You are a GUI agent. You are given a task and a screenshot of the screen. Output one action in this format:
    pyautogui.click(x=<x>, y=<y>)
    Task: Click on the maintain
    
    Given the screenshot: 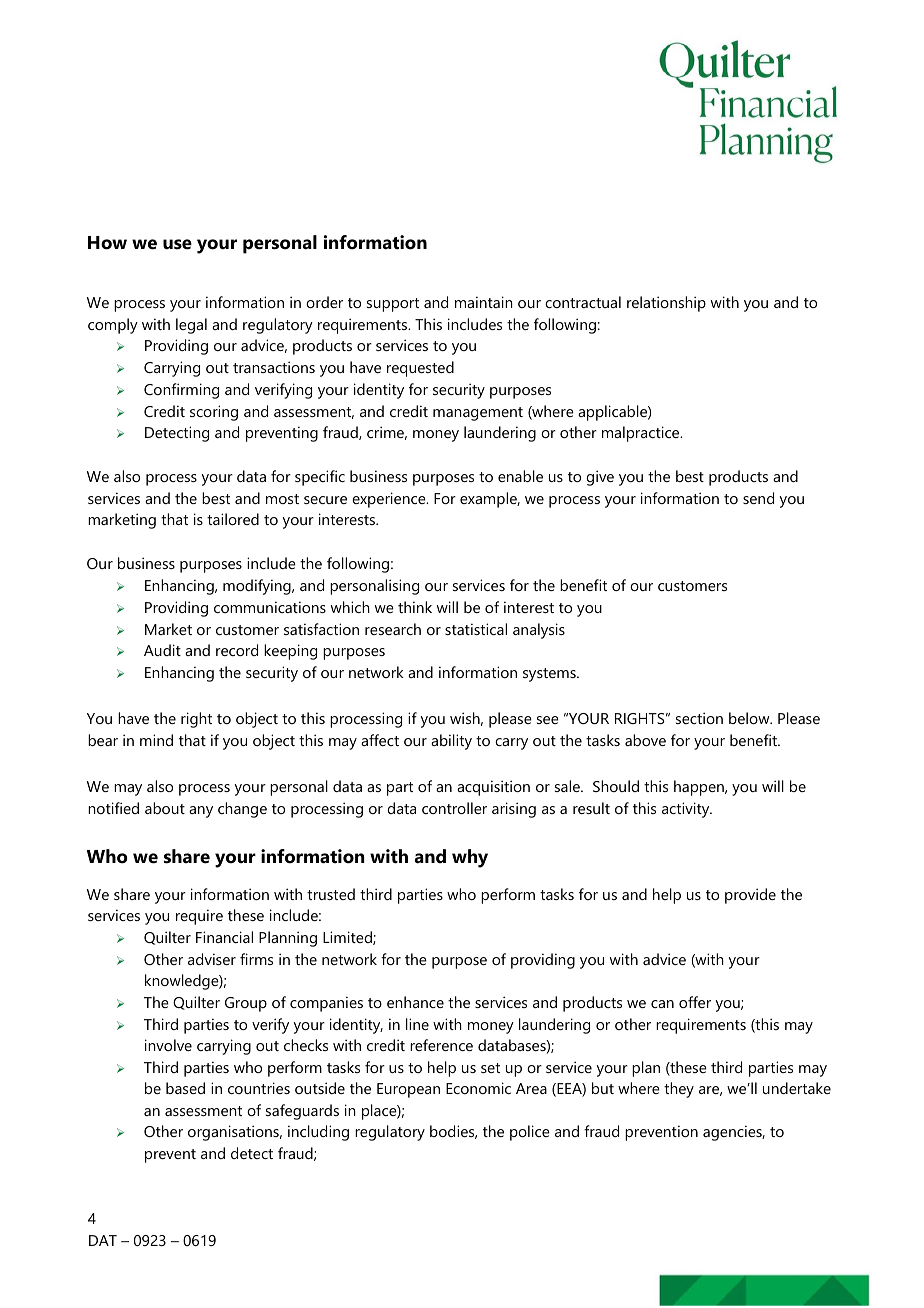 What is the action you would take?
    pyautogui.click(x=484, y=302)
